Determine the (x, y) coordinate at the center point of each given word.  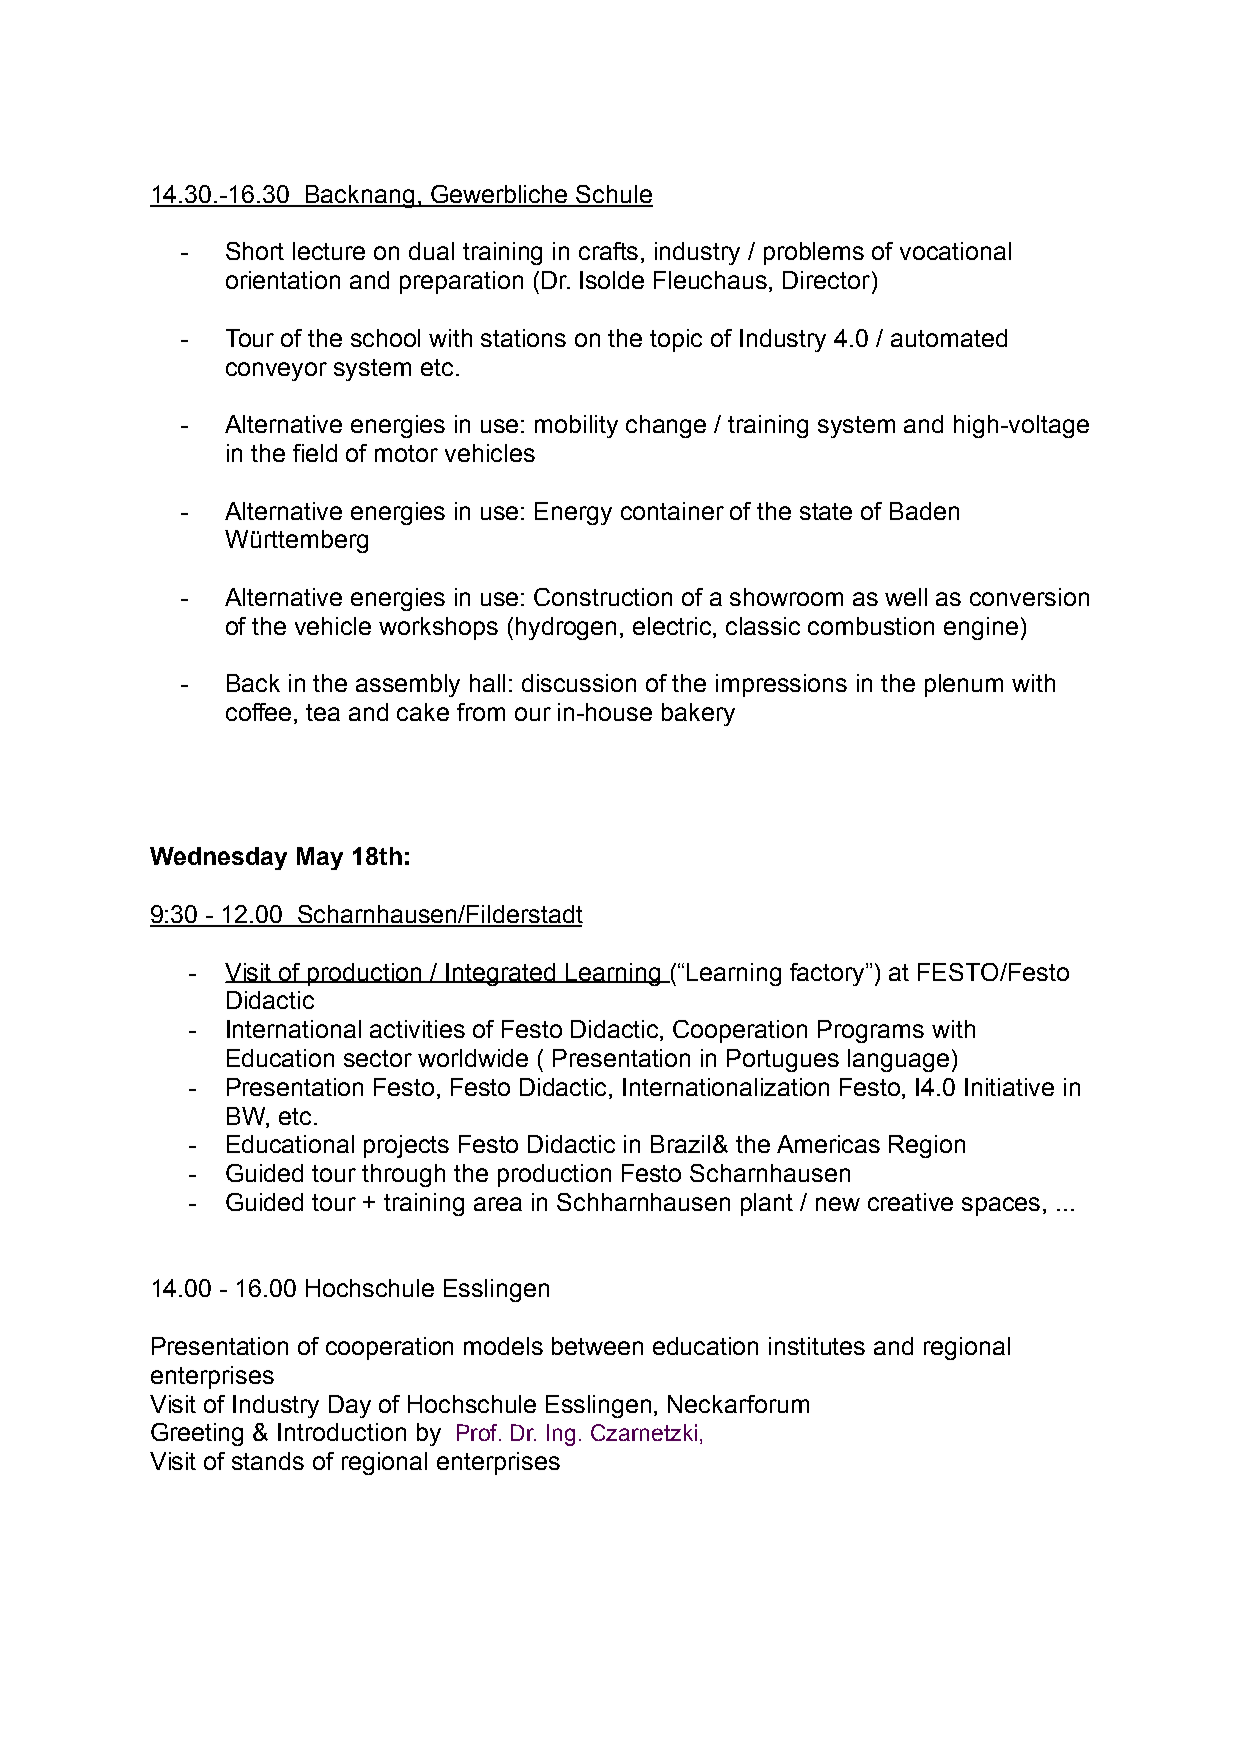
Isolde (612, 280)
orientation (283, 280)
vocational (955, 251)
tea (323, 712)
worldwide (473, 1058)
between (597, 1346)
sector (378, 1058)
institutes (817, 1346)
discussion (579, 683)
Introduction (342, 1432)
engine (981, 628)
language (898, 1060)
